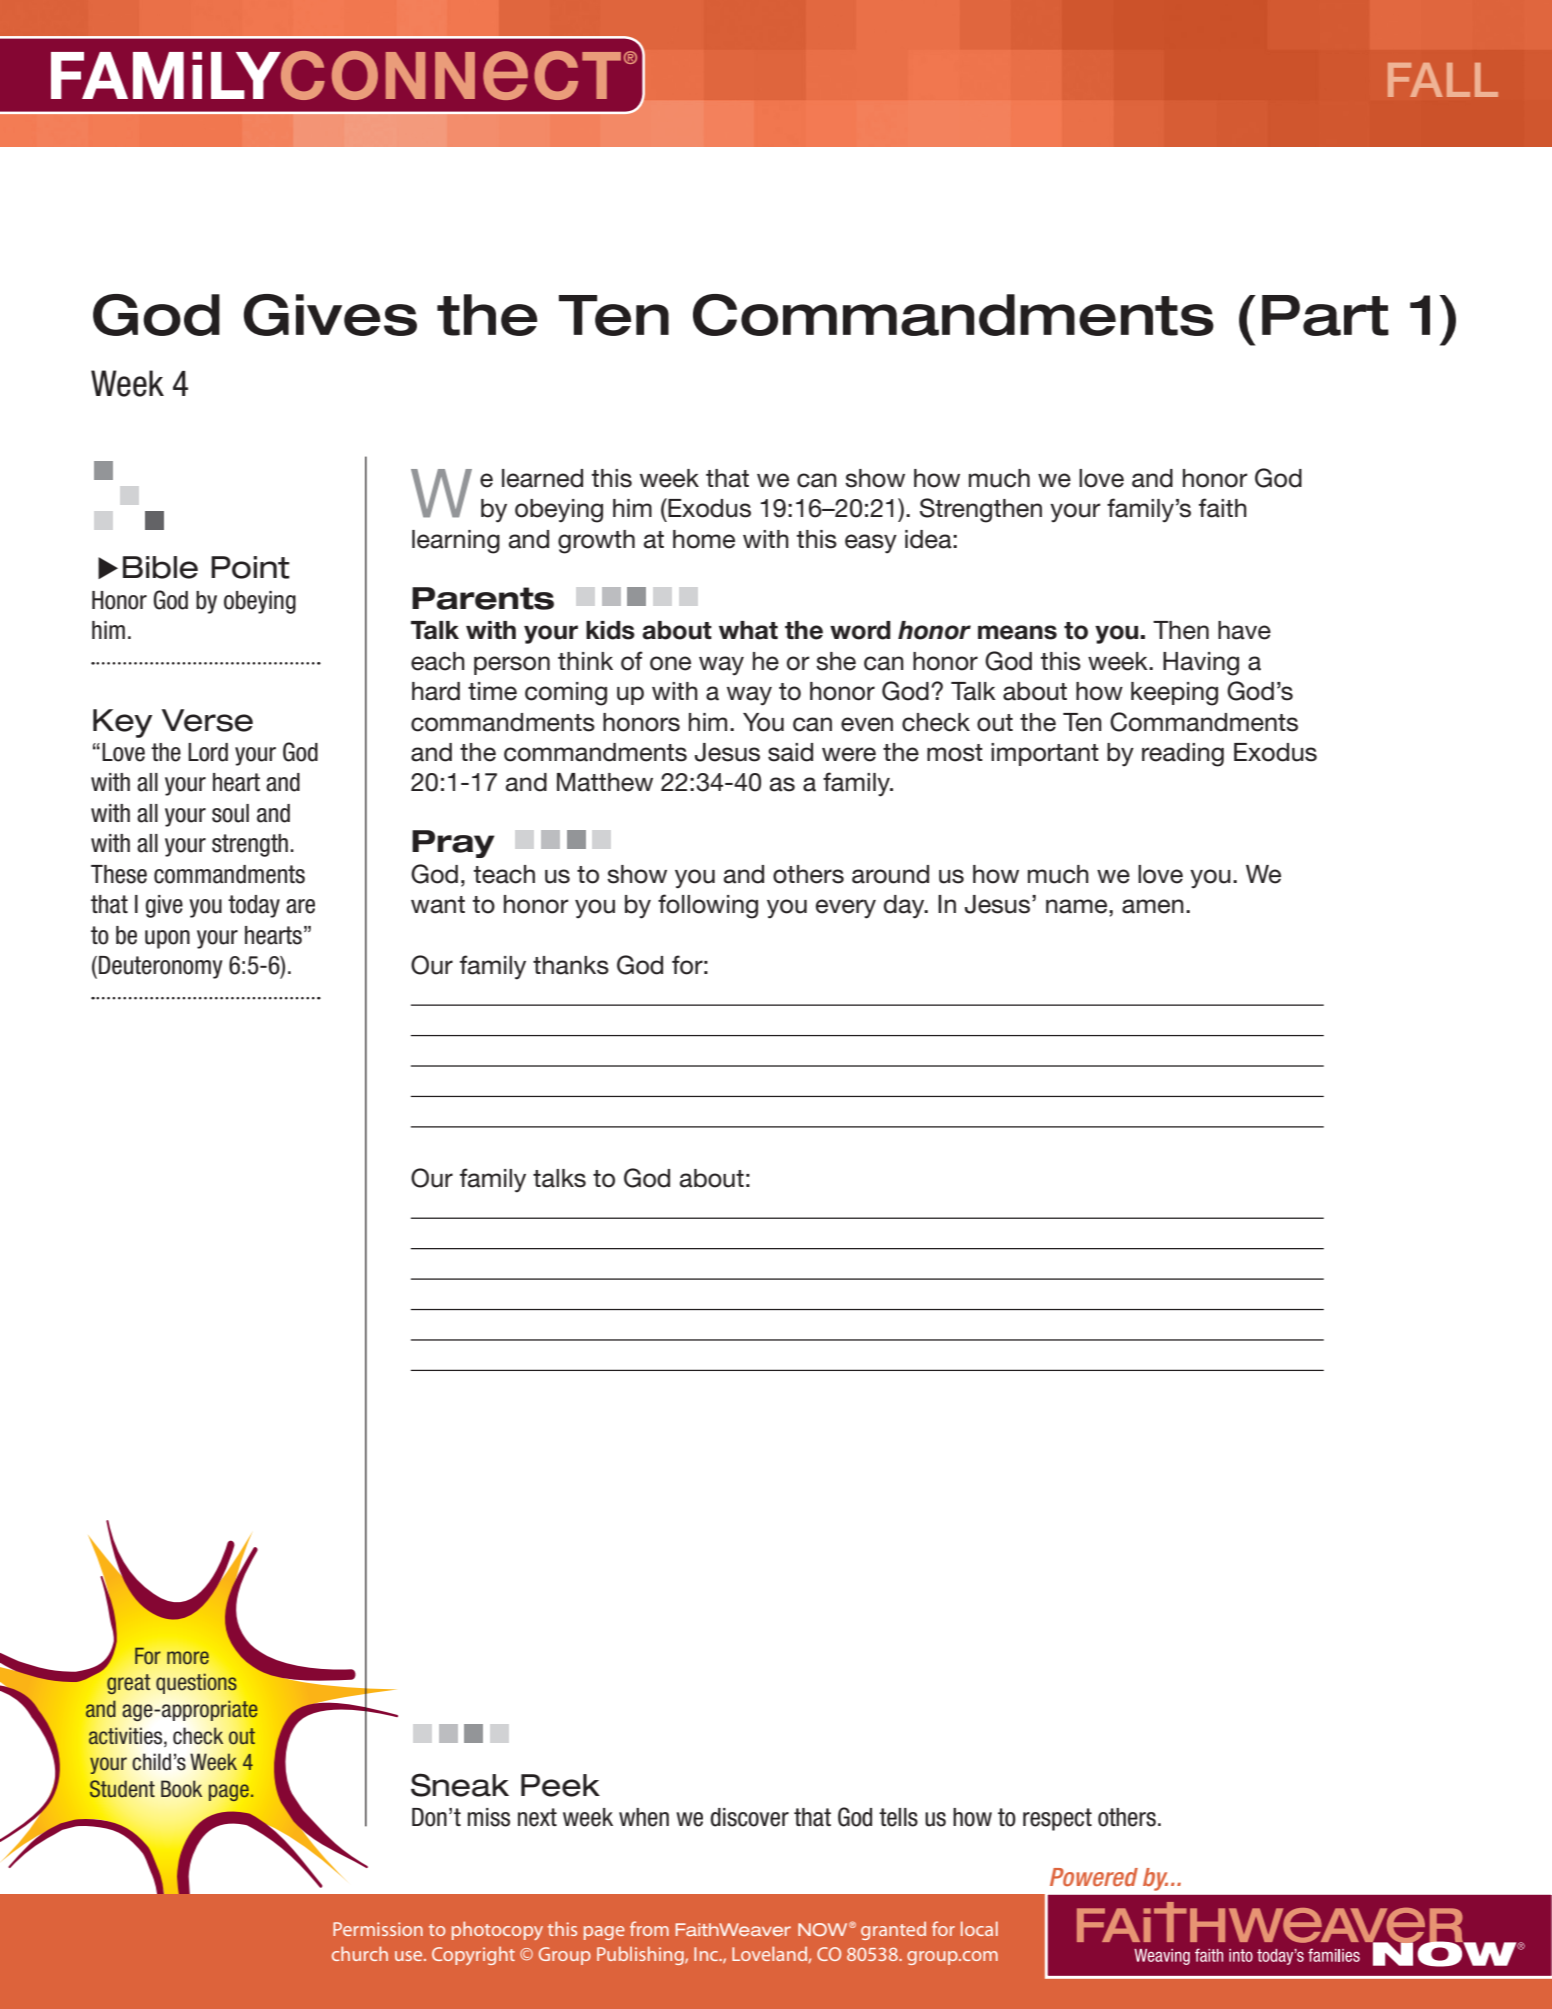  I want to click on Inc, so click(707, 1954).
